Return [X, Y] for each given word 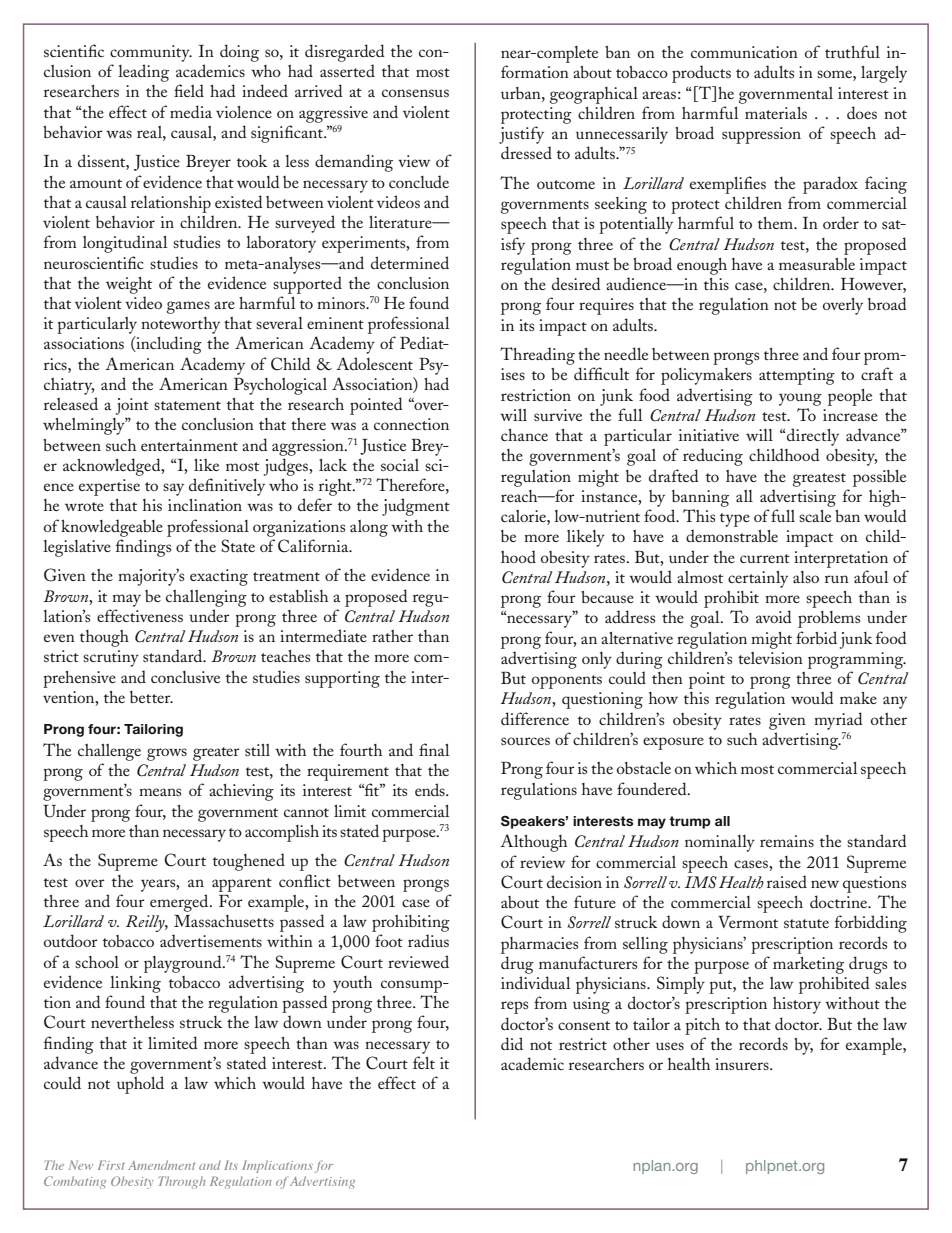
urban [522, 93]
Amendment [161, 1165]
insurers [743, 1064]
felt [424, 1062]
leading [143, 73]
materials [776, 113]
